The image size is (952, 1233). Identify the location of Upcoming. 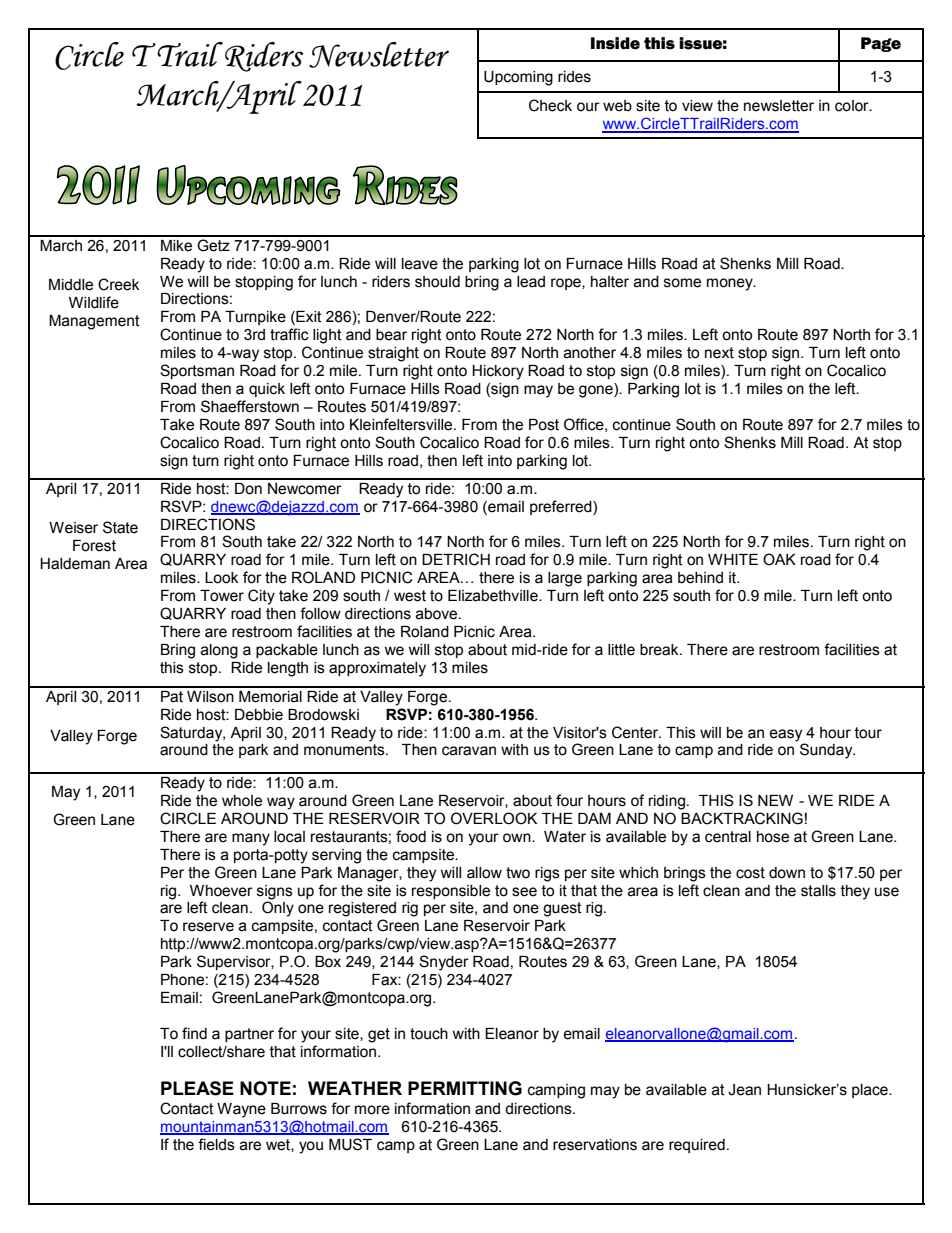
(518, 78).
